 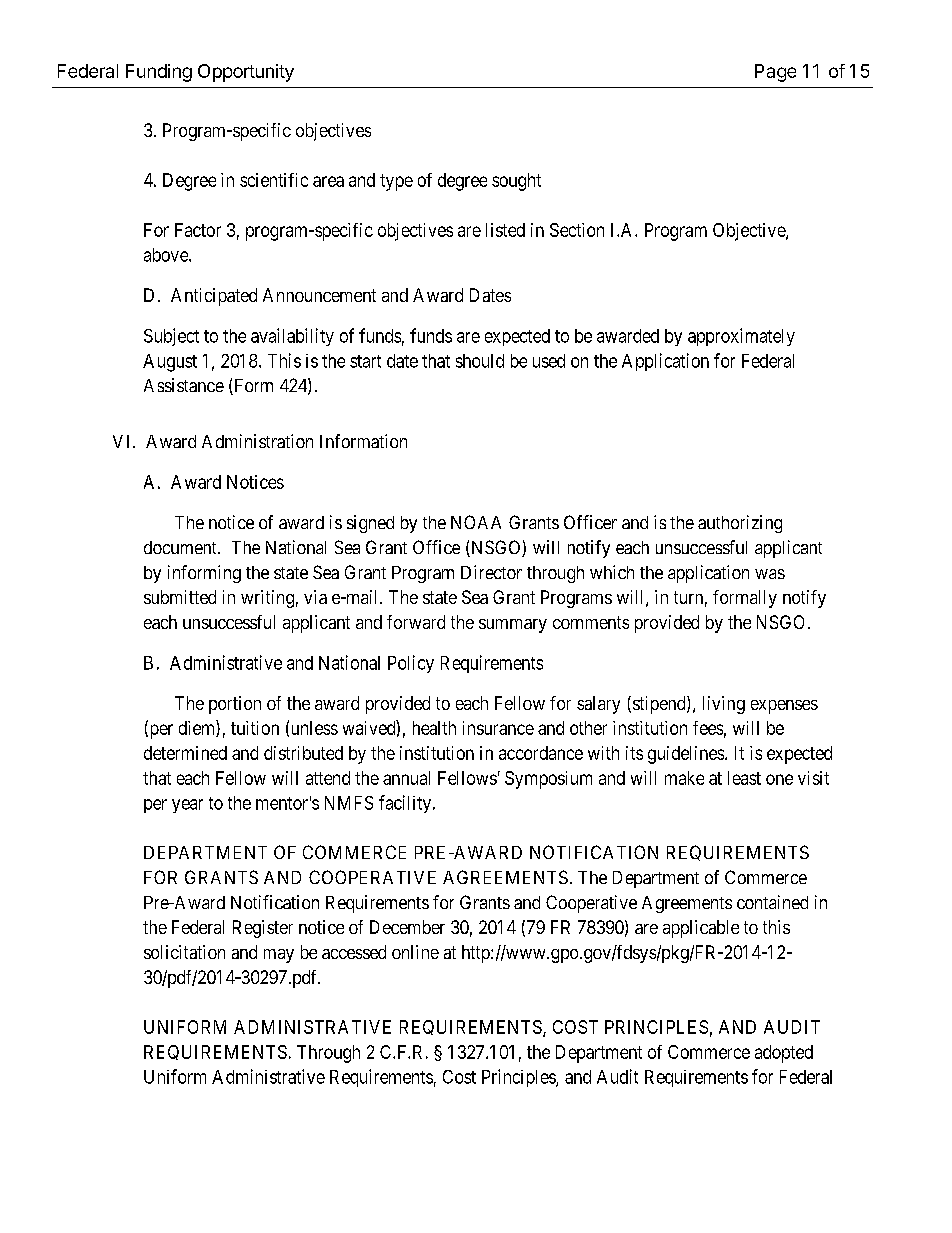 I want to click on writing, so click(x=267, y=599).
